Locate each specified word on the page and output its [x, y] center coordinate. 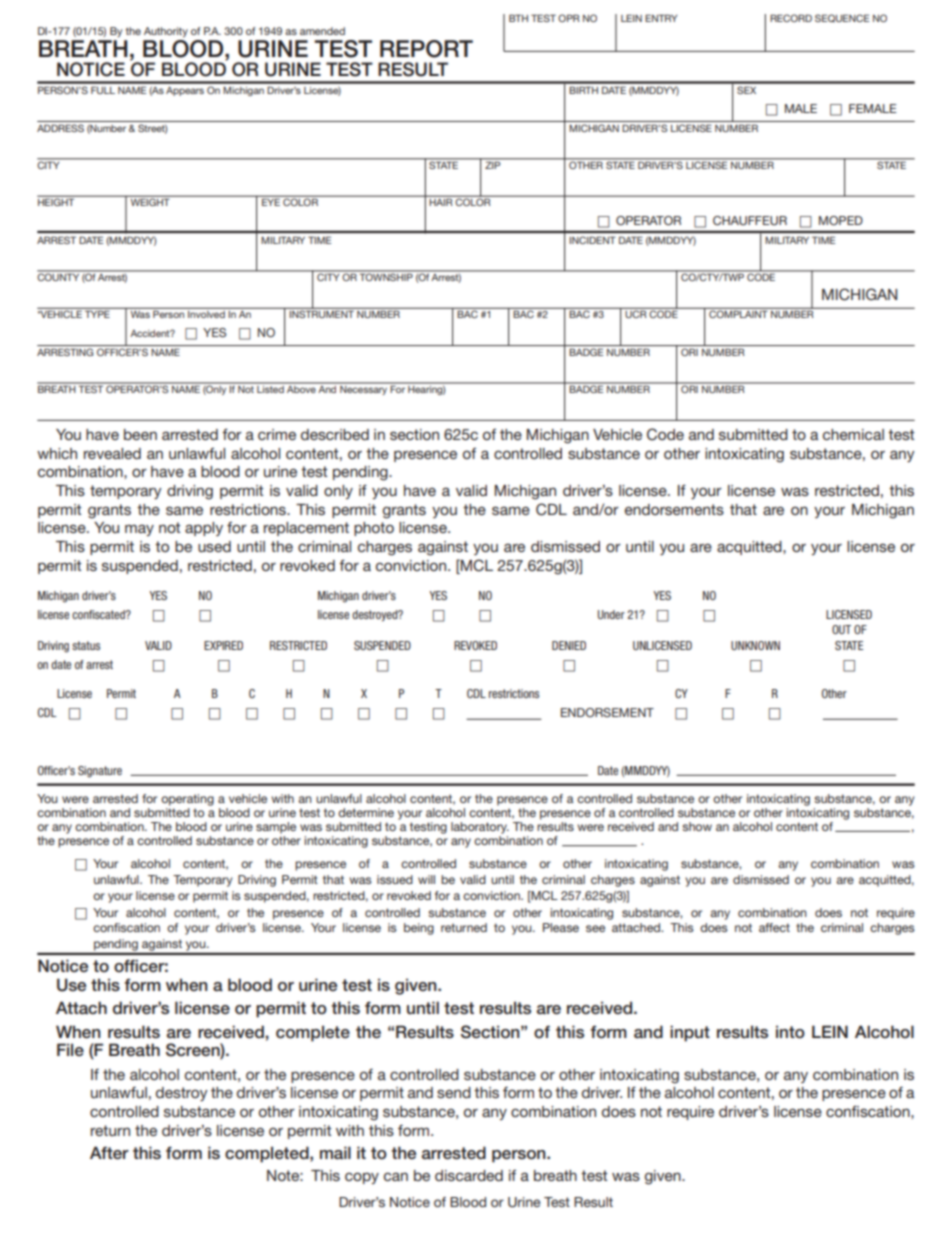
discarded [469, 1175]
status [86, 645]
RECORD [791, 18]
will [426, 879]
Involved [206, 314]
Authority [166, 32]
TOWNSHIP [386, 276]
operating [187, 800]
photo [374, 529]
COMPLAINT [738, 314]
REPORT [426, 49]
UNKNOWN [755, 645]
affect [774, 927]
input [690, 1033]
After [109, 1153]
